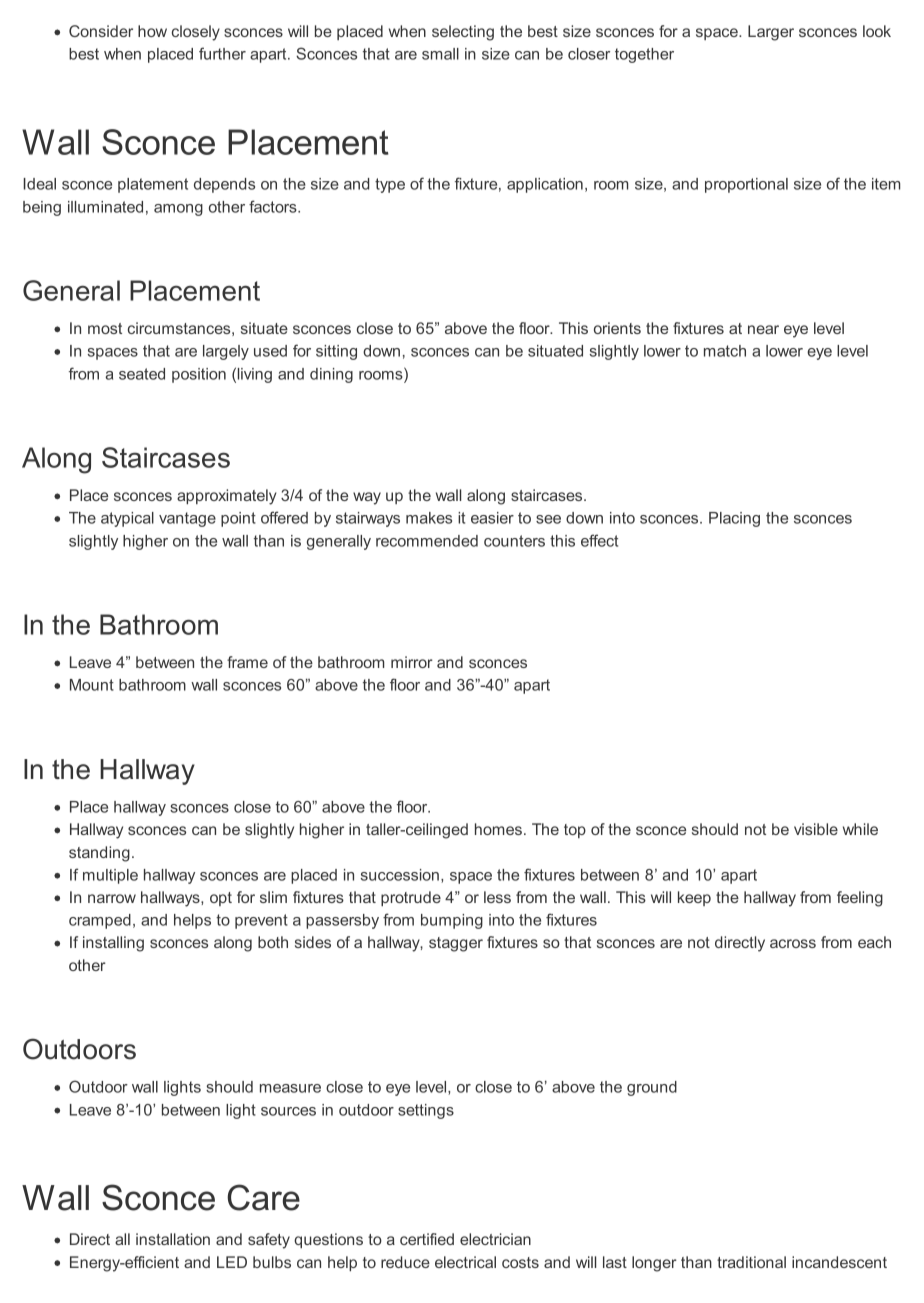  What do you see at coordinates (152, 31) in the screenshot?
I see `how` at bounding box center [152, 31].
